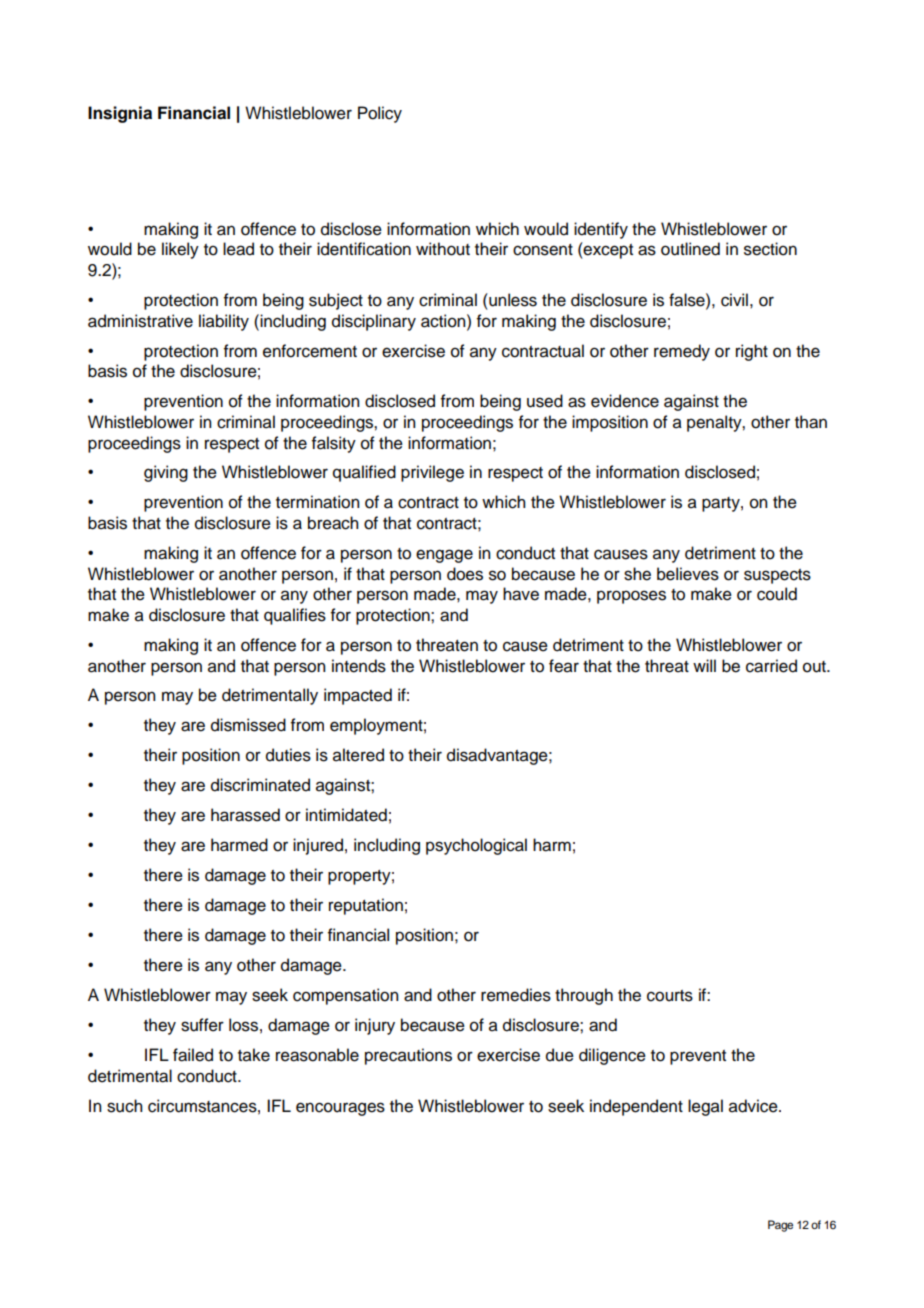  What do you see at coordinates (380, 114) in the screenshot?
I see `Policy` at bounding box center [380, 114].
